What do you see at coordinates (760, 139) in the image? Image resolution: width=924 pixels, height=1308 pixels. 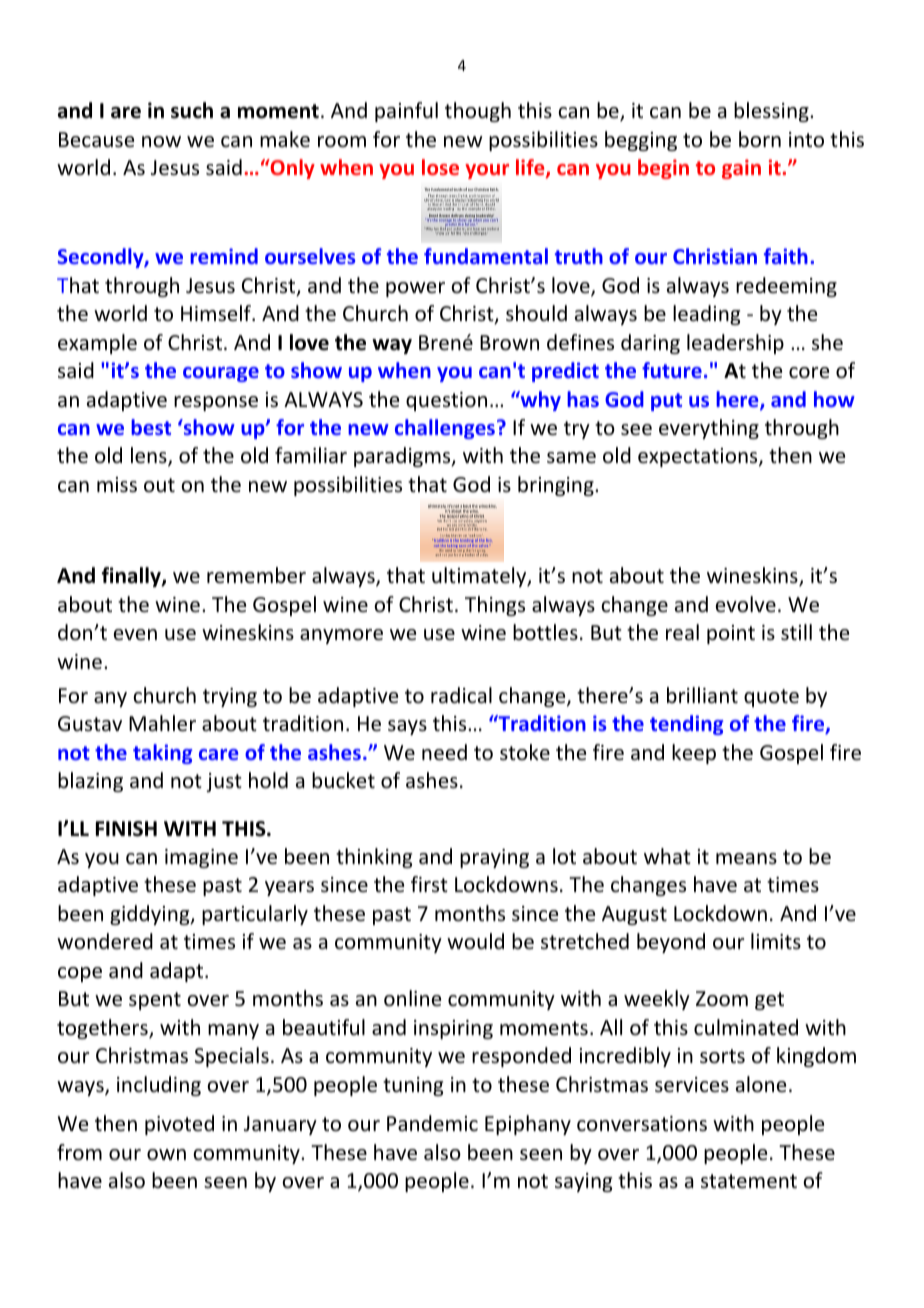 I see `born` at bounding box center [760, 139].
